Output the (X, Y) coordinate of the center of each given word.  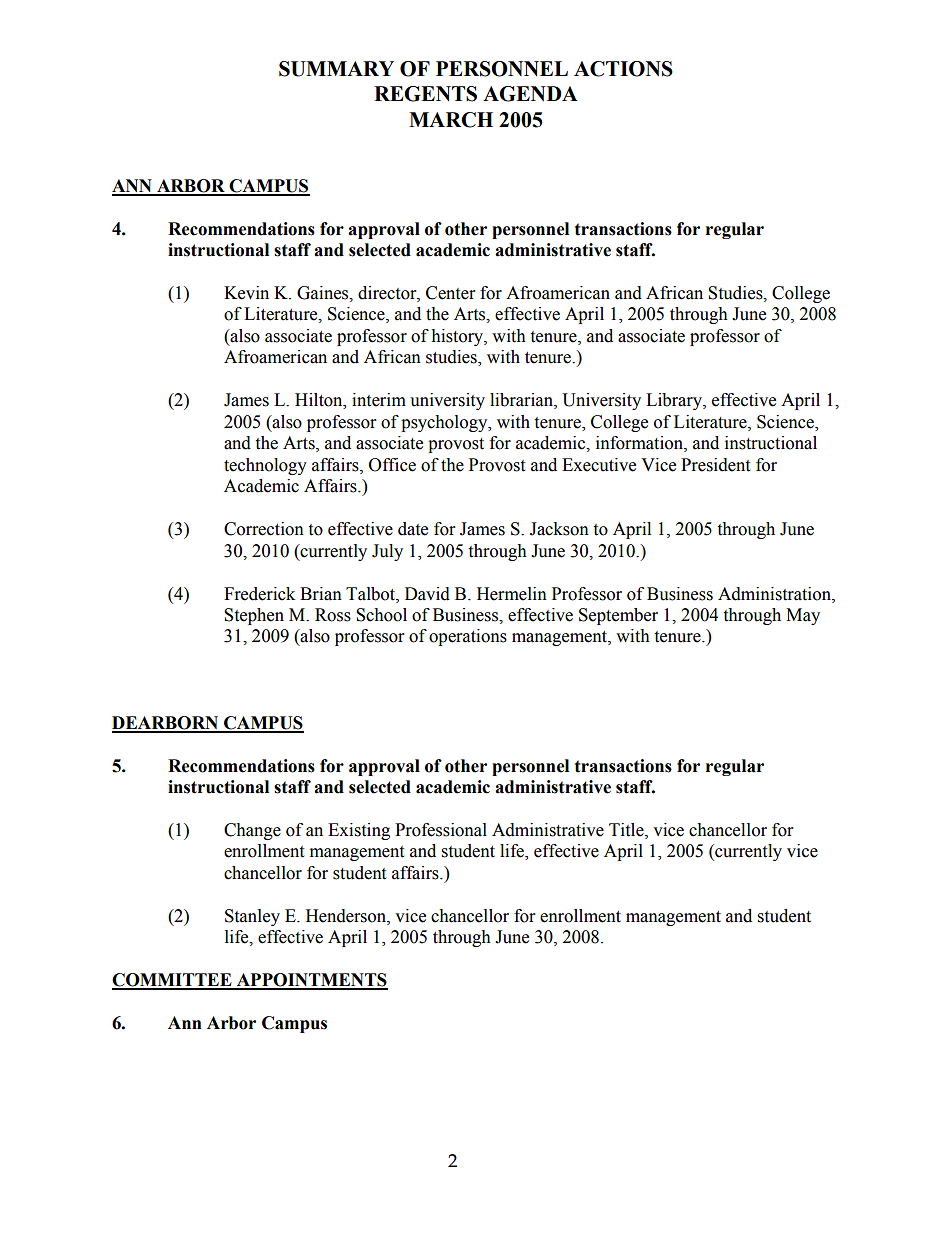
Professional (441, 830)
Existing (359, 831)
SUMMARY (336, 69)
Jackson (559, 529)
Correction (264, 529)
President (715, 465)
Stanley (252, 917)
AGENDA (530, 94)
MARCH (451, 120)
